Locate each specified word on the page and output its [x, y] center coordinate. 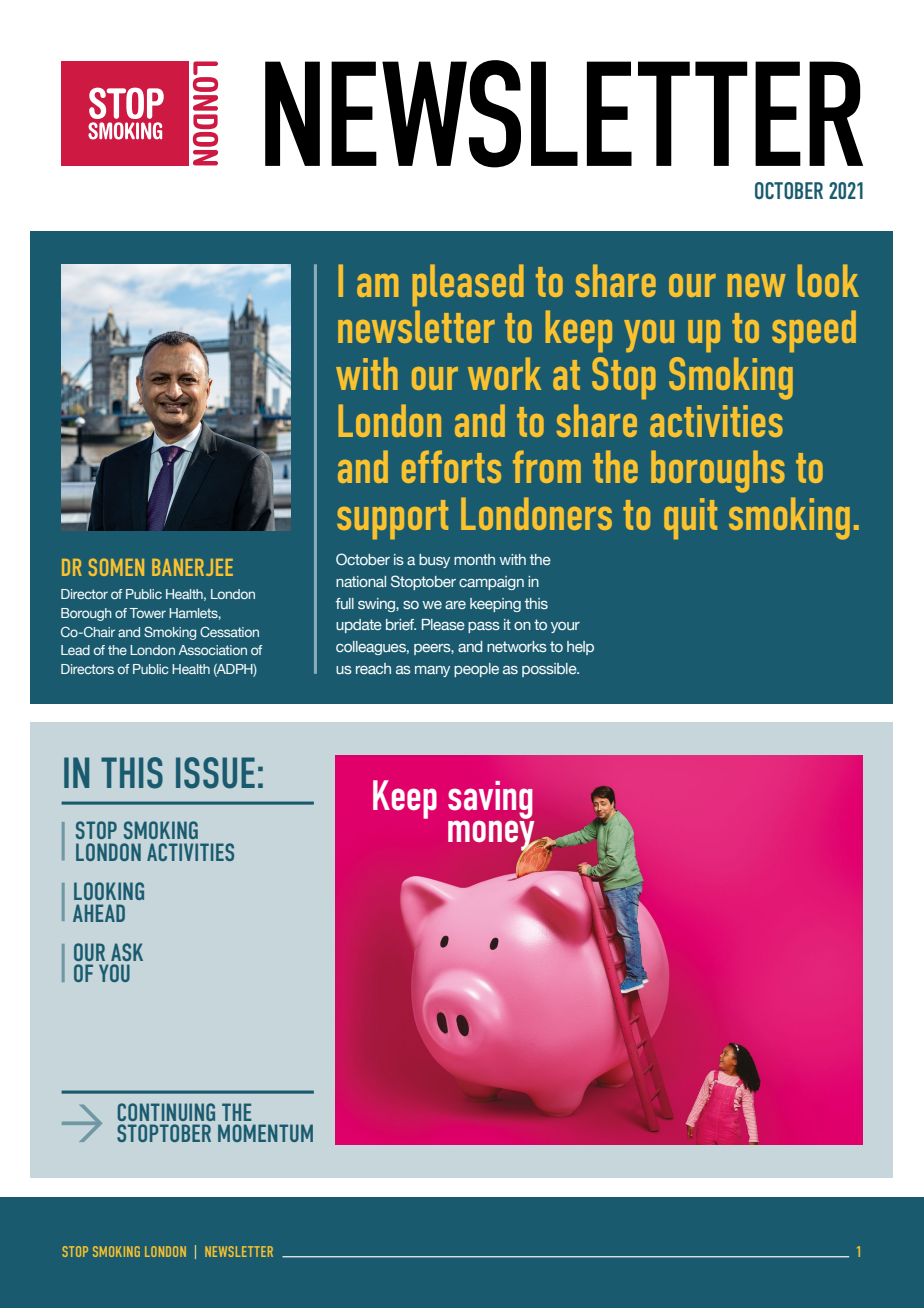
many [432, 671]
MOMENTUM [265, 1133]
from [547, 466]
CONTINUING [166, 1112]
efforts [451, 466]
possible [550, 670]
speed [814, 331]
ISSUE [215, 773]
